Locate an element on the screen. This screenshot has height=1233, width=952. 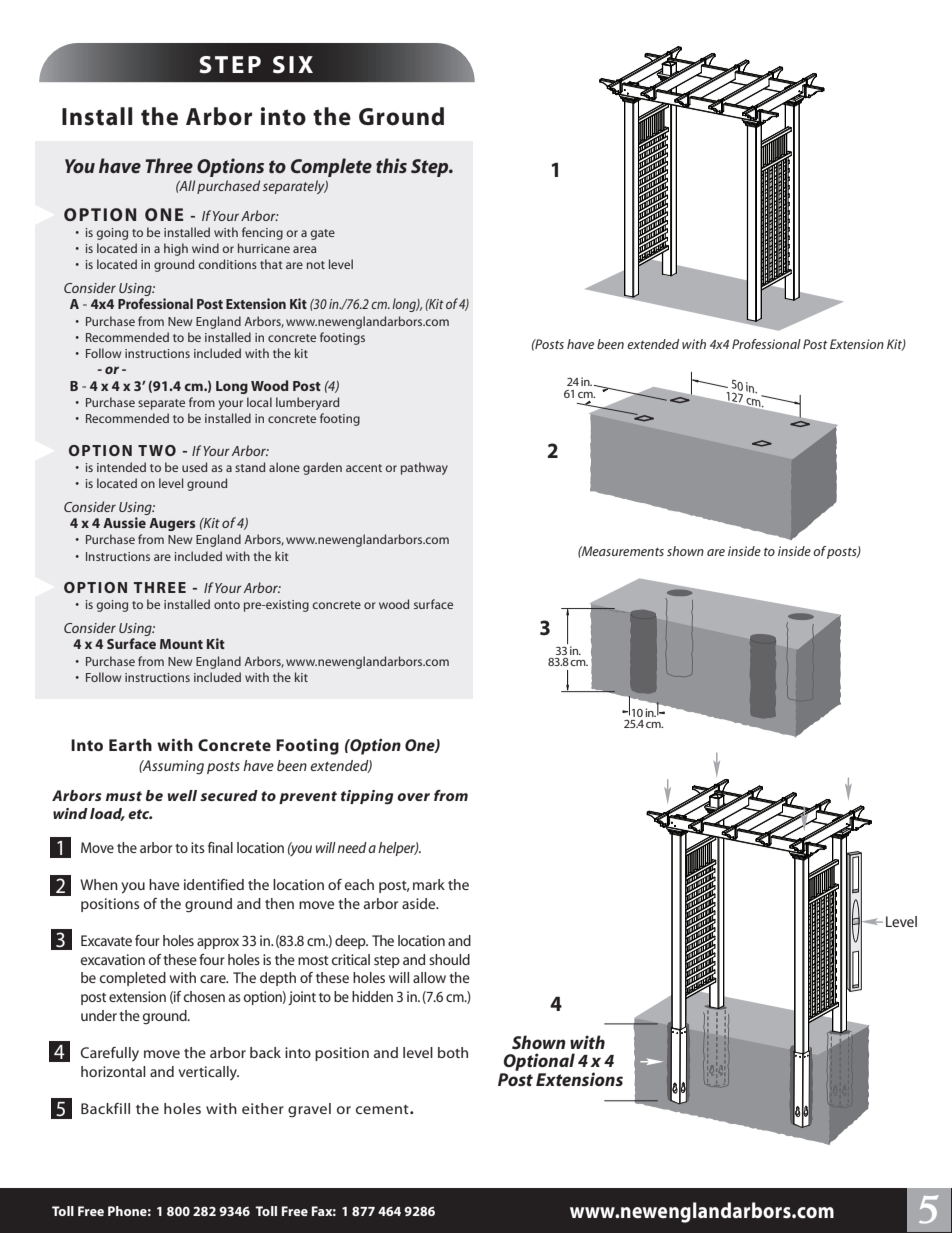
intended is located at coordinates (121, 467).
